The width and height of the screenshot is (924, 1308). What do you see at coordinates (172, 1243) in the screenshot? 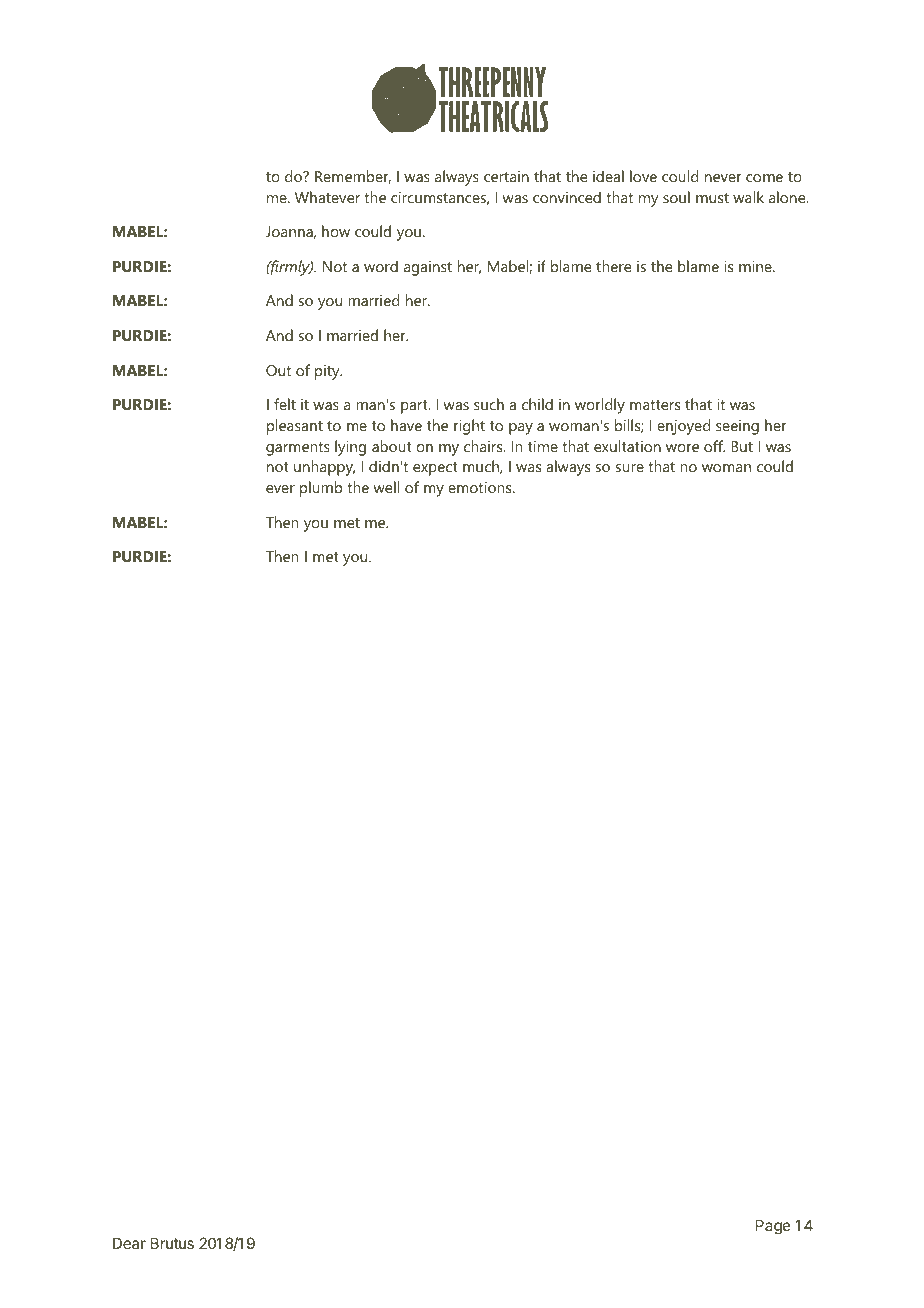
I see `Brutus` at bounding box center [172, 1243].
